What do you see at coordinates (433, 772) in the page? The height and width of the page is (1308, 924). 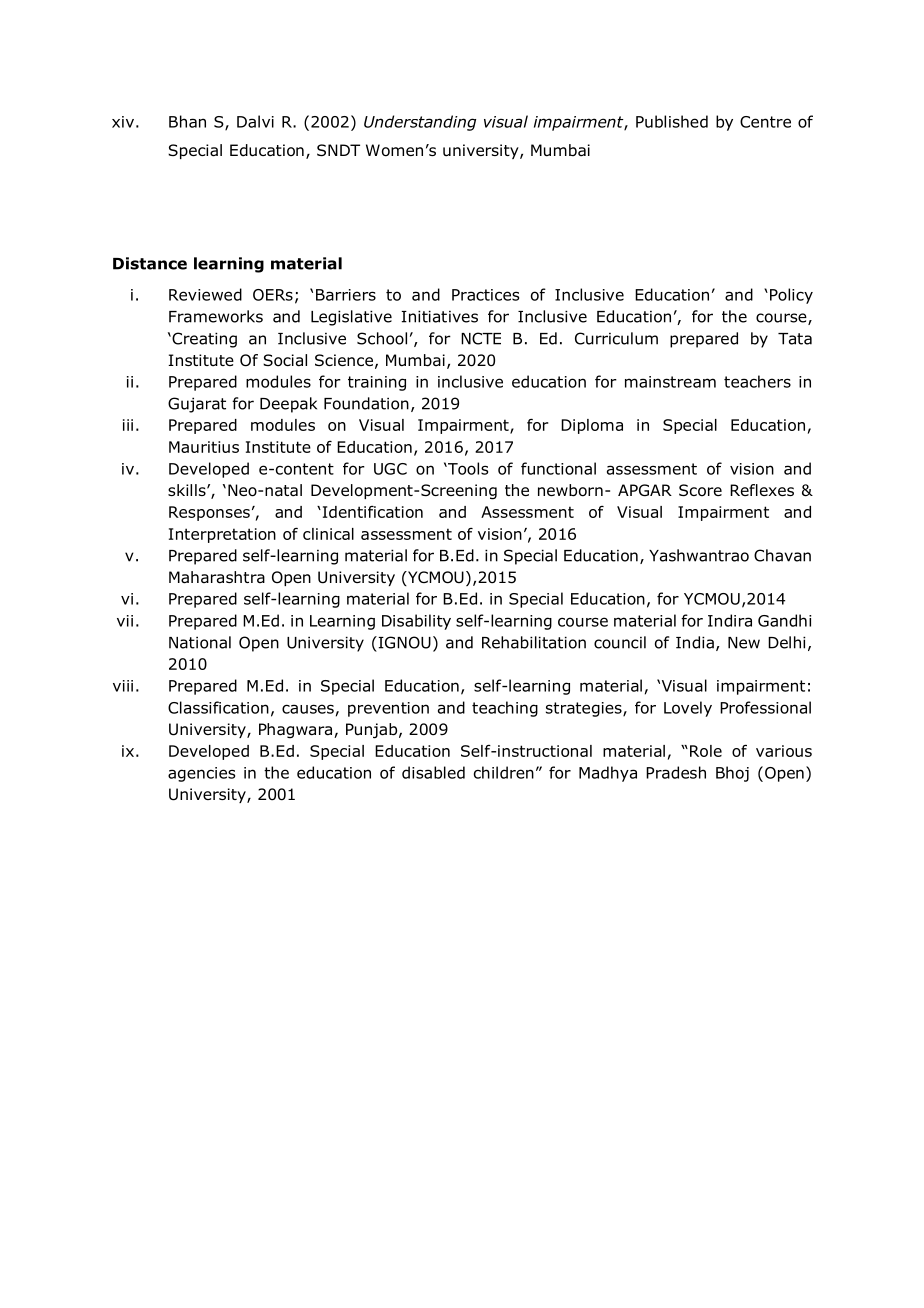 I see `disabled` at bounding box center [433, 772].
